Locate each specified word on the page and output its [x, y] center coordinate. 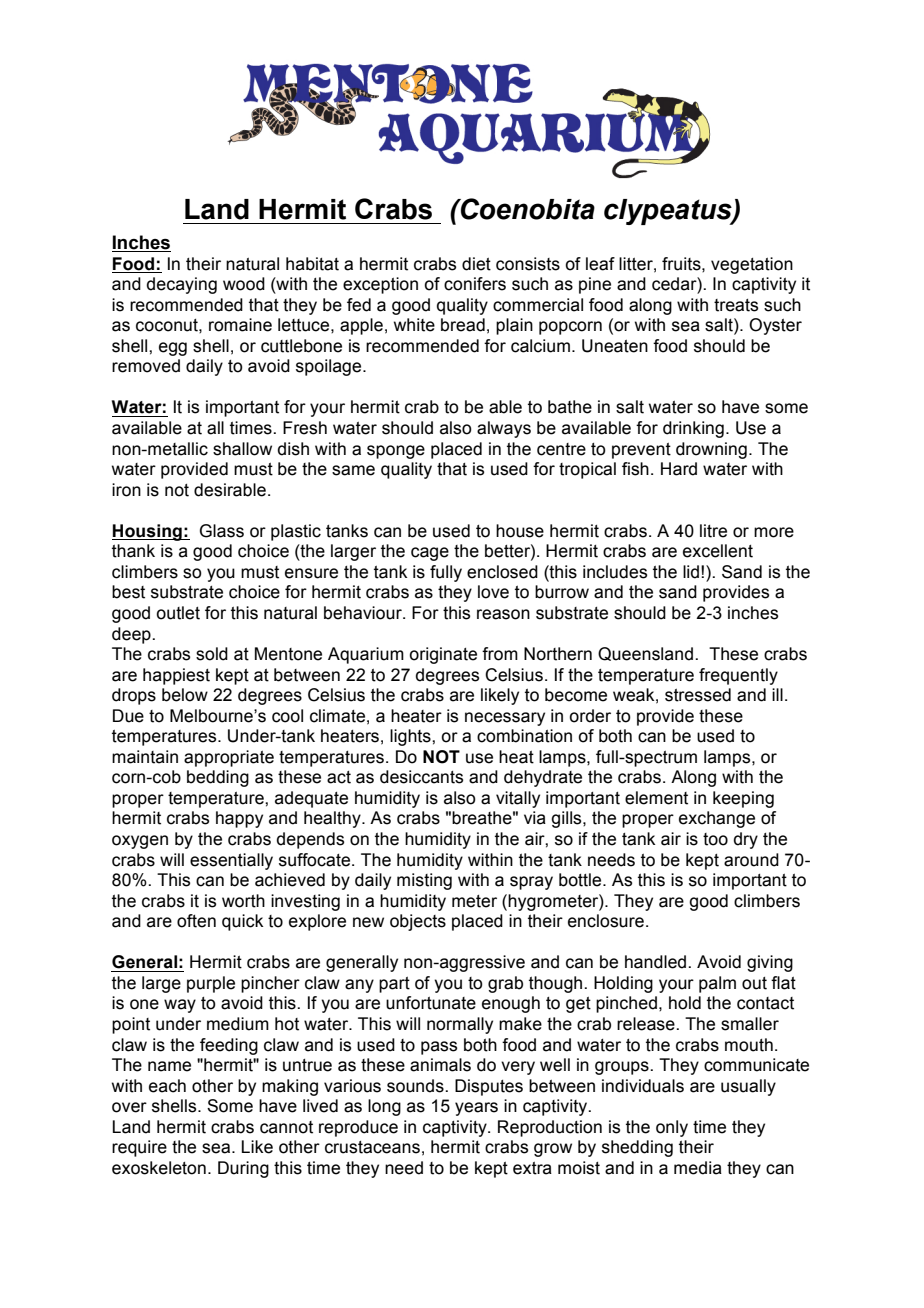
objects [418, 922]
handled [657, 962]
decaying [182, 285]
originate [443, 655]
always [504, 429]
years [476, 1109]
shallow [242, 449]
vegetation [752, 265]
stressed [698, 695]
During [243, 1169]
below [185, 695]
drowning [711, 450]
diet [476, 264]
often [196, 921]
